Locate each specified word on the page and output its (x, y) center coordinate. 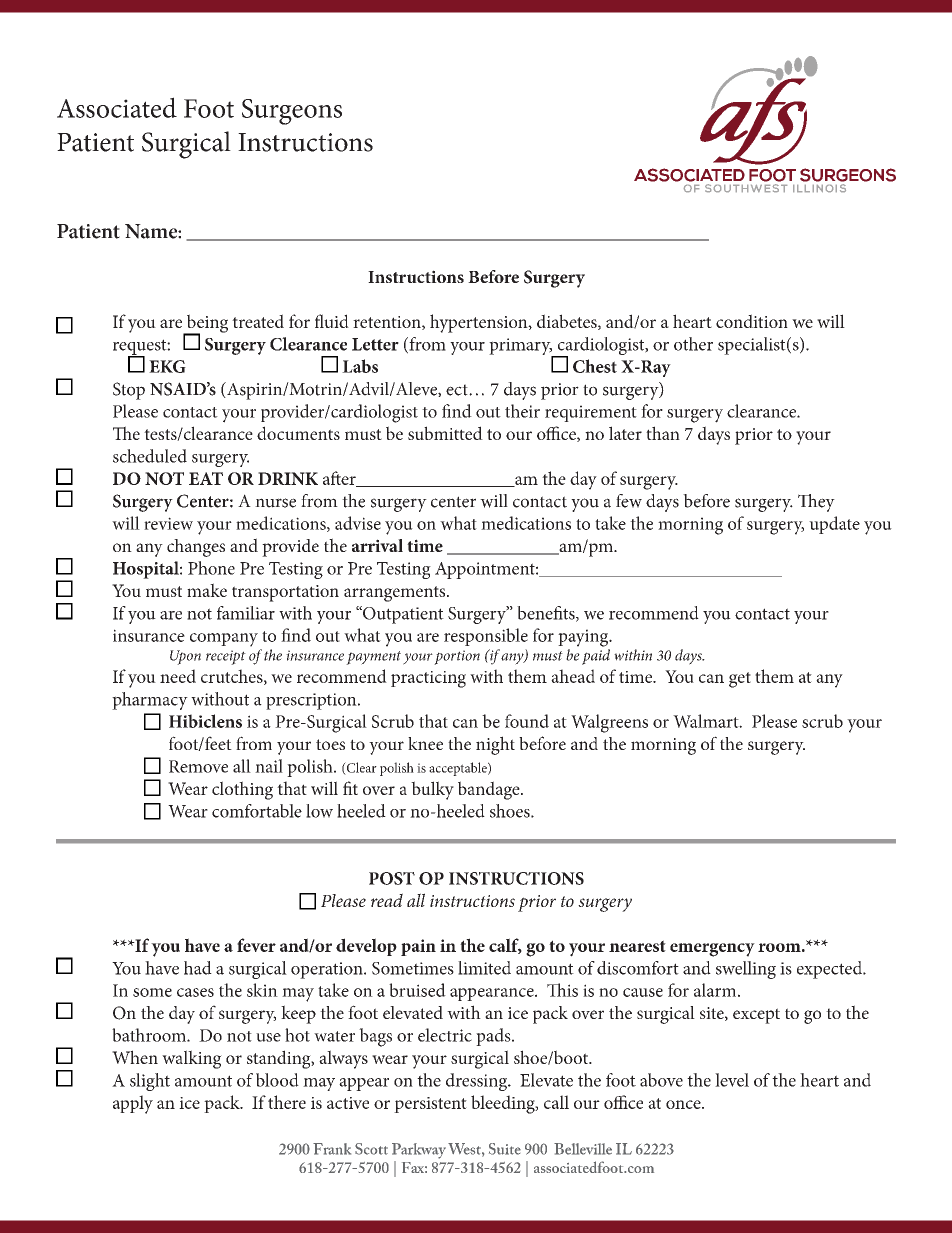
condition (752, 321)
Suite (505, 1149)
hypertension (480, 323)
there (287, 1102)
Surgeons (292, 112)
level (732, 1080)
